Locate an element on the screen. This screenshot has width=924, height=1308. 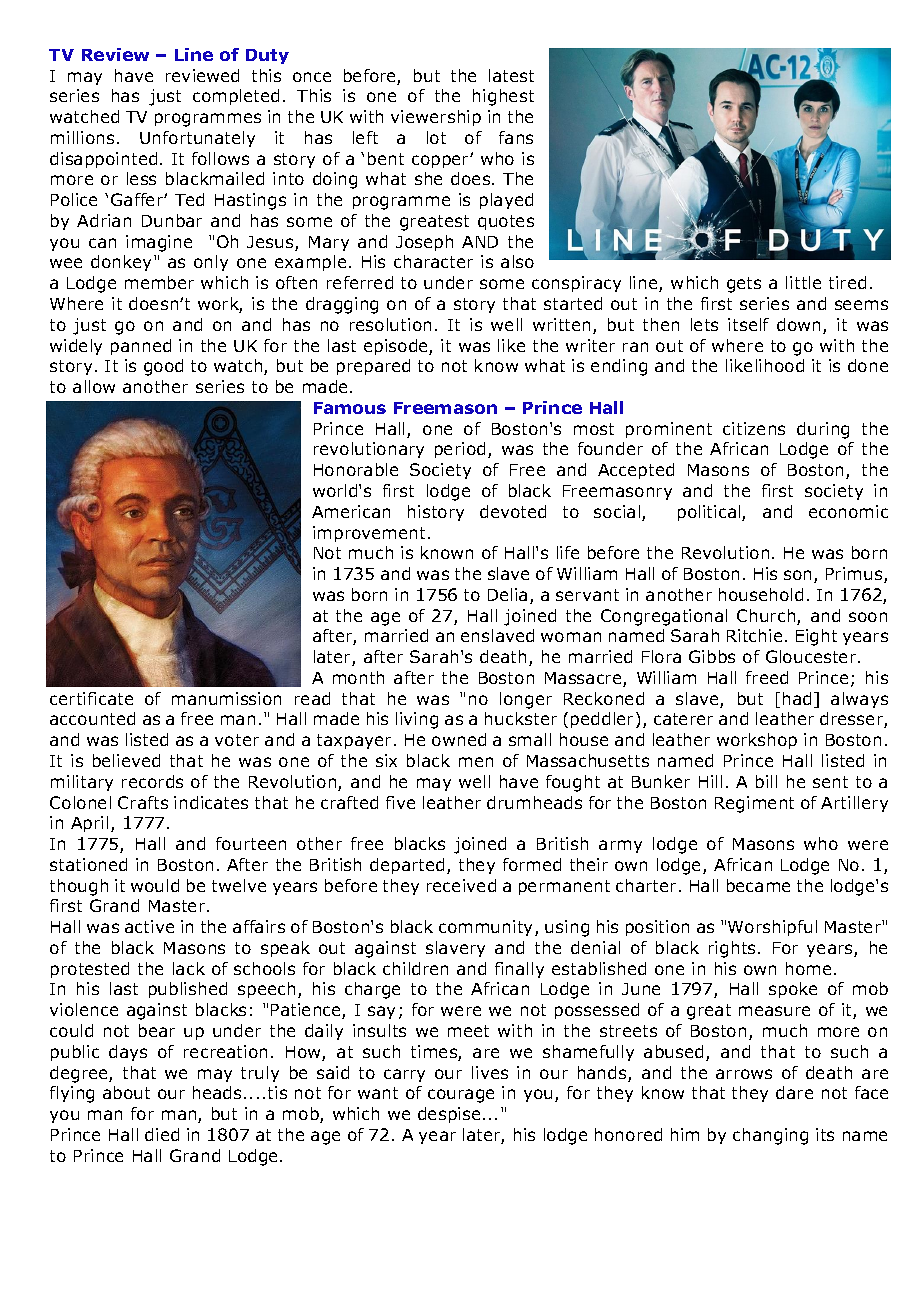
highest is located at coordinates (503, 97).
